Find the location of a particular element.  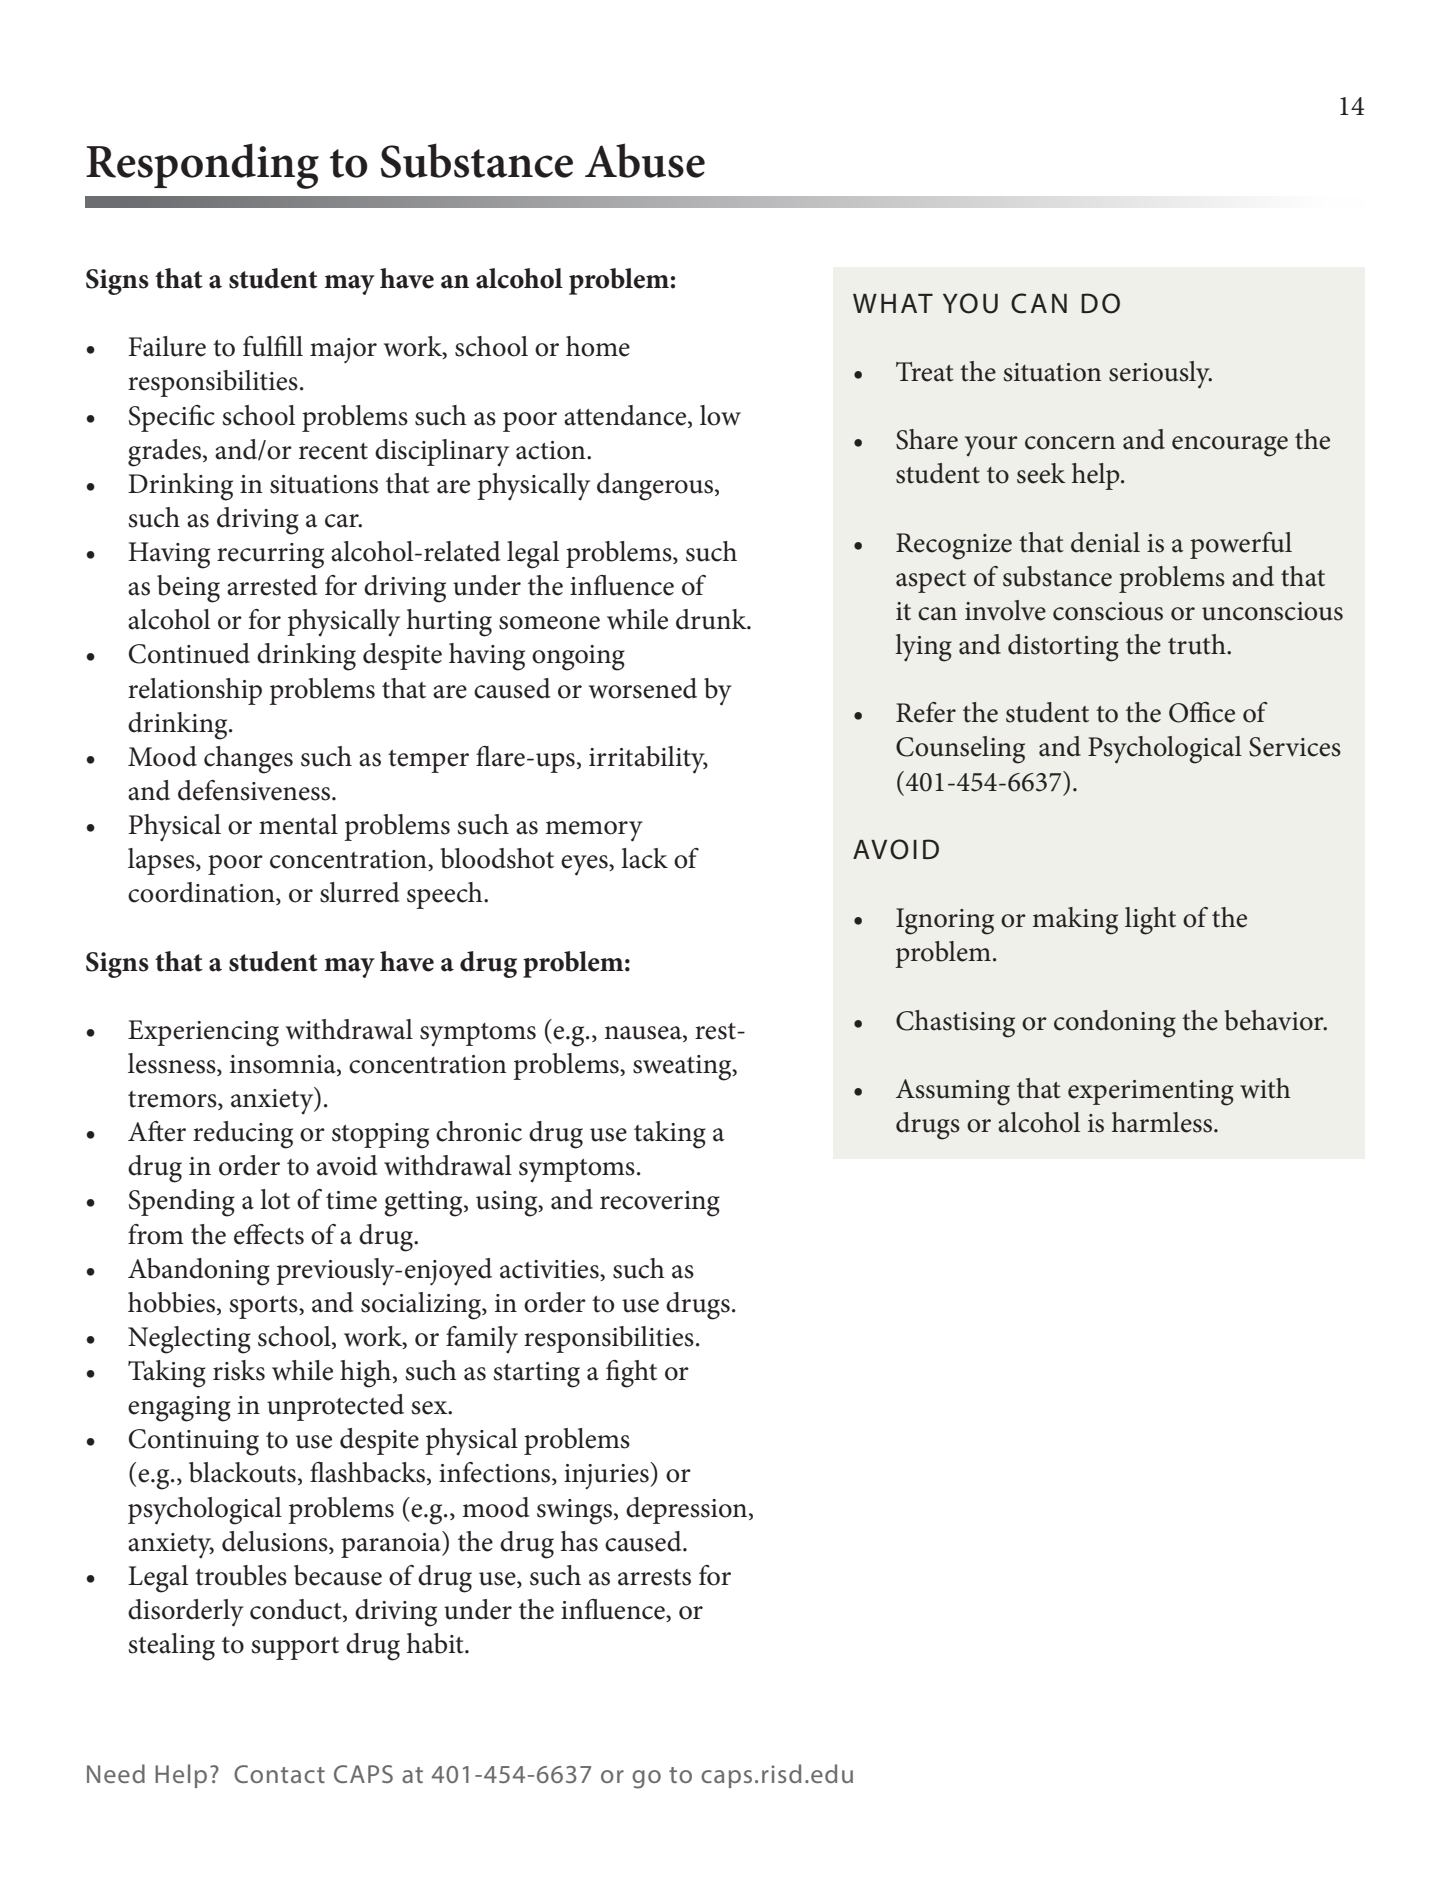

changes is located at coordinates (248, 760).
